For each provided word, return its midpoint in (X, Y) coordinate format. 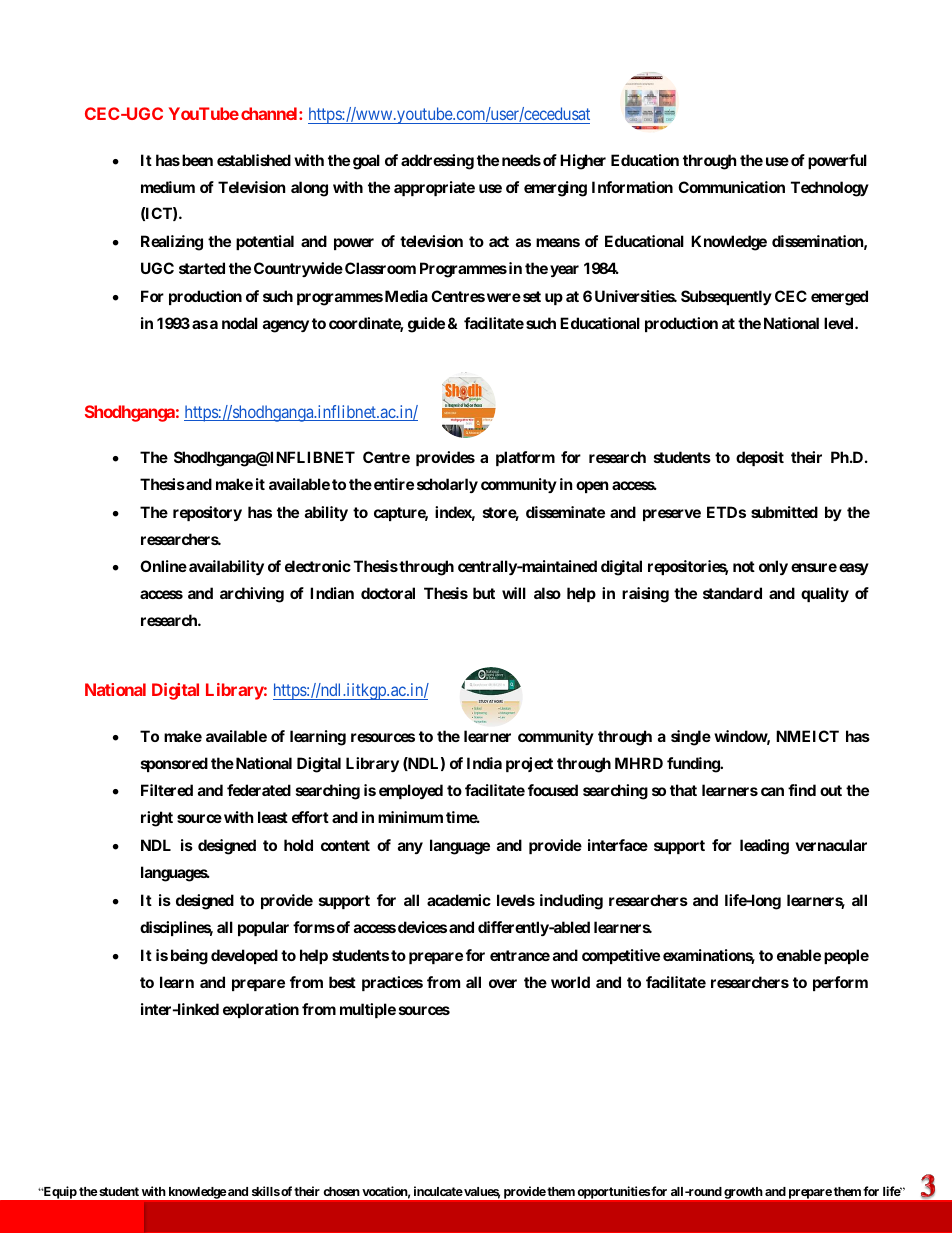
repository (207, 513)
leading (764, 847)
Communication (731, 187)
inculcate (438, 1191)
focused (553, 790)
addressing (437, 162)
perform (840, 983)
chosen (341, 1191)
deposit (760, 458)
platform (525, 458)
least (273, 817)
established (254, 160)
